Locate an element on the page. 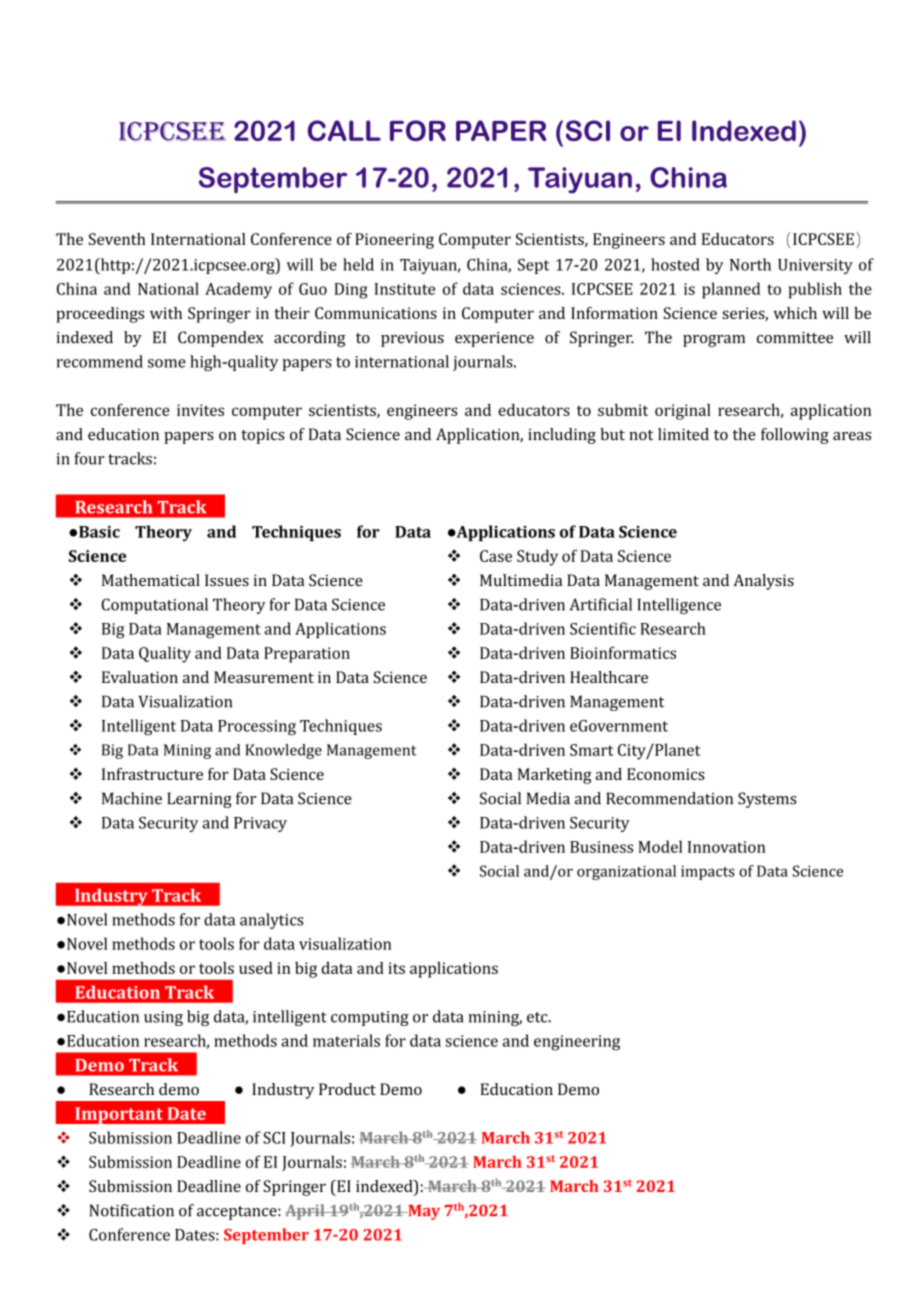 The image size is (924, 1308). Seventh is located at coordinates (117, 239).
